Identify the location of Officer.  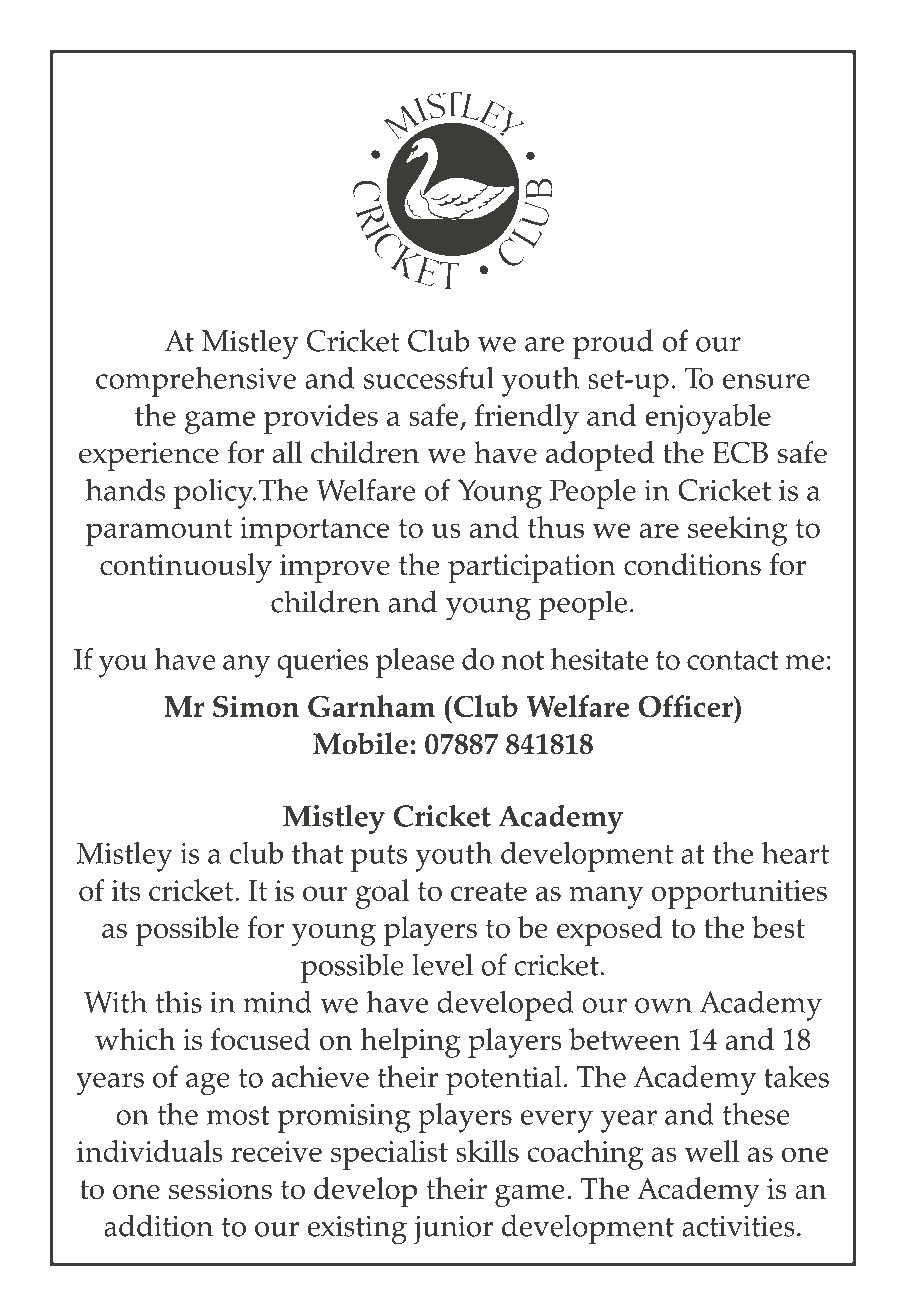
(686, 706).
